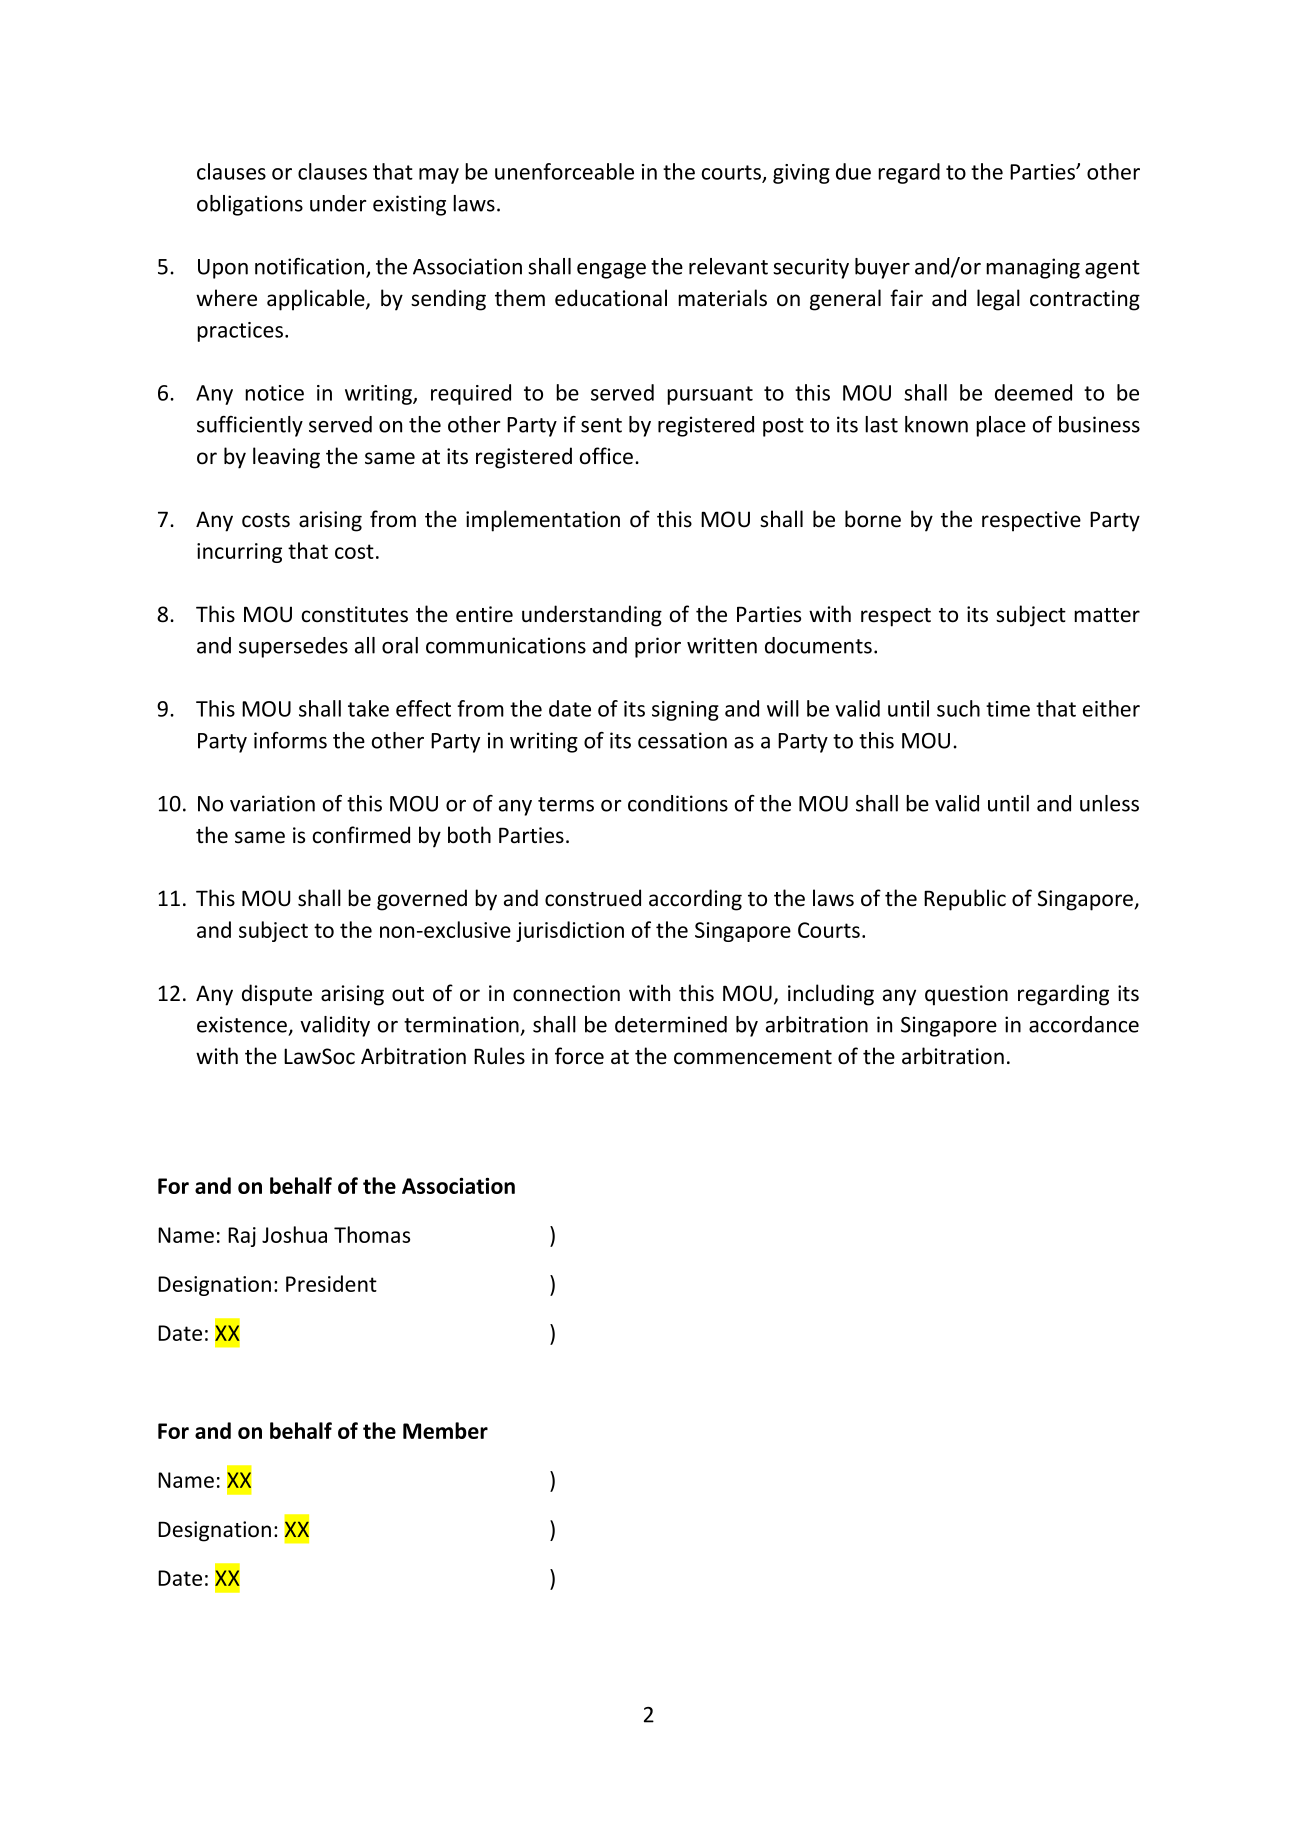  What do you see at coordinates (658, 647) in the screenshot?
I see `prior` at bounding box center [658, 647].
